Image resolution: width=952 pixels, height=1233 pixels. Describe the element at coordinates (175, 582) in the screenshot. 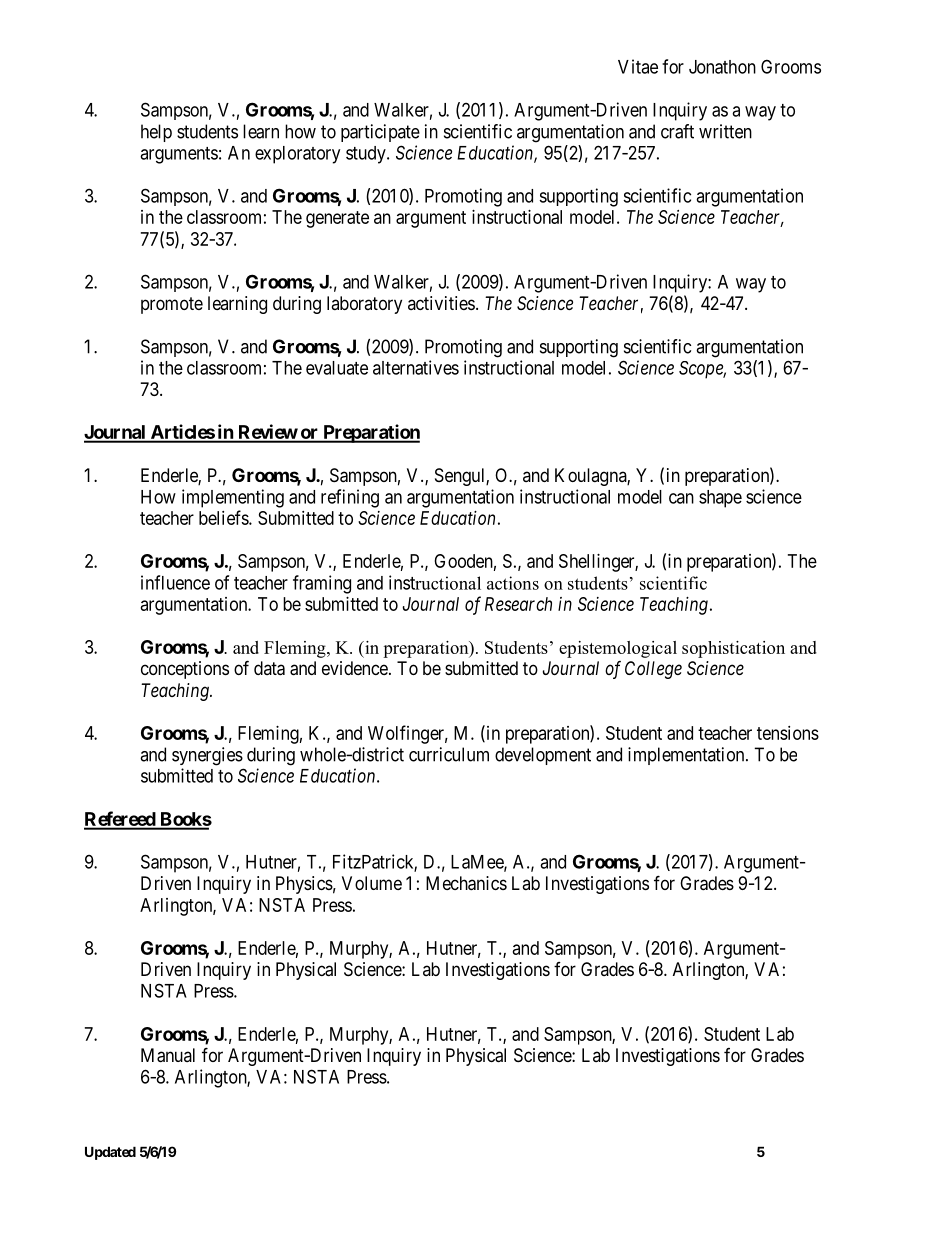

I see `influence` at that location.
